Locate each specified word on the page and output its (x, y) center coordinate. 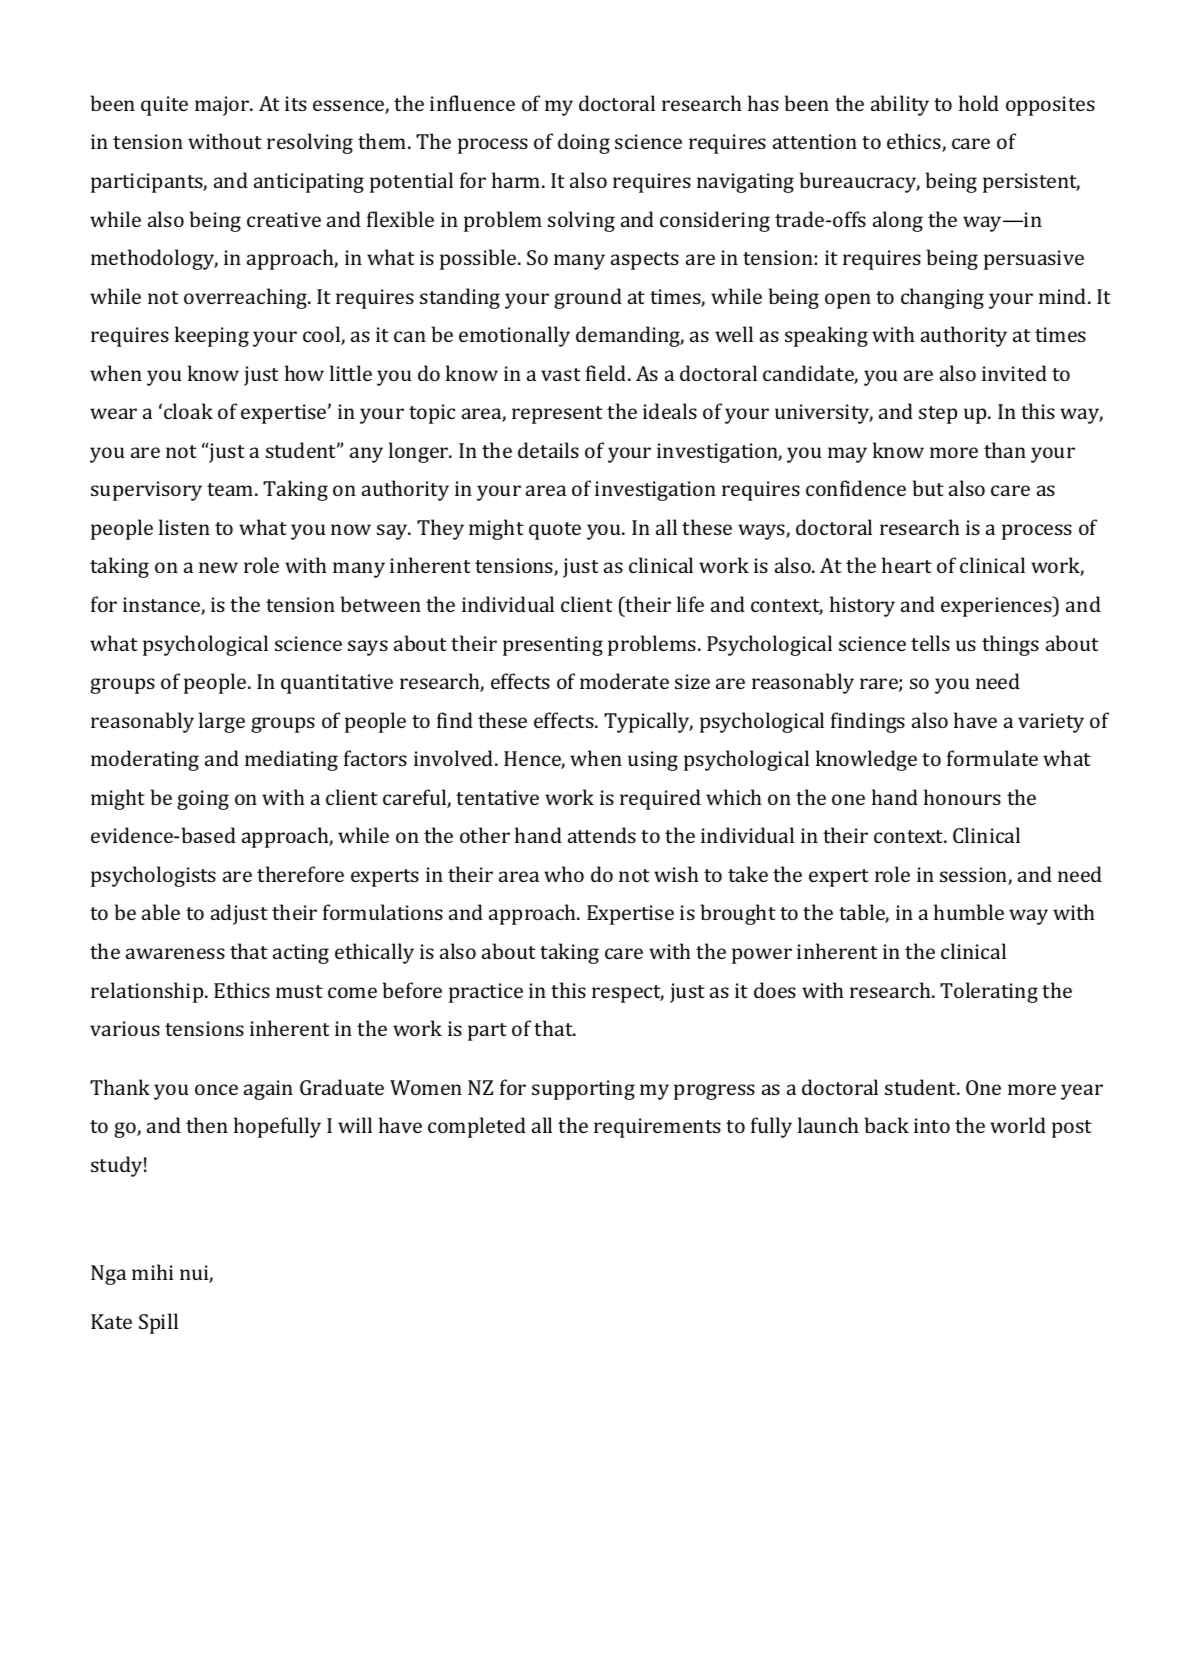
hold (979, 103)
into (932, 1125)
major (223, 106)
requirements (657, 1128)
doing (584, 143)
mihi (152, 1272)
